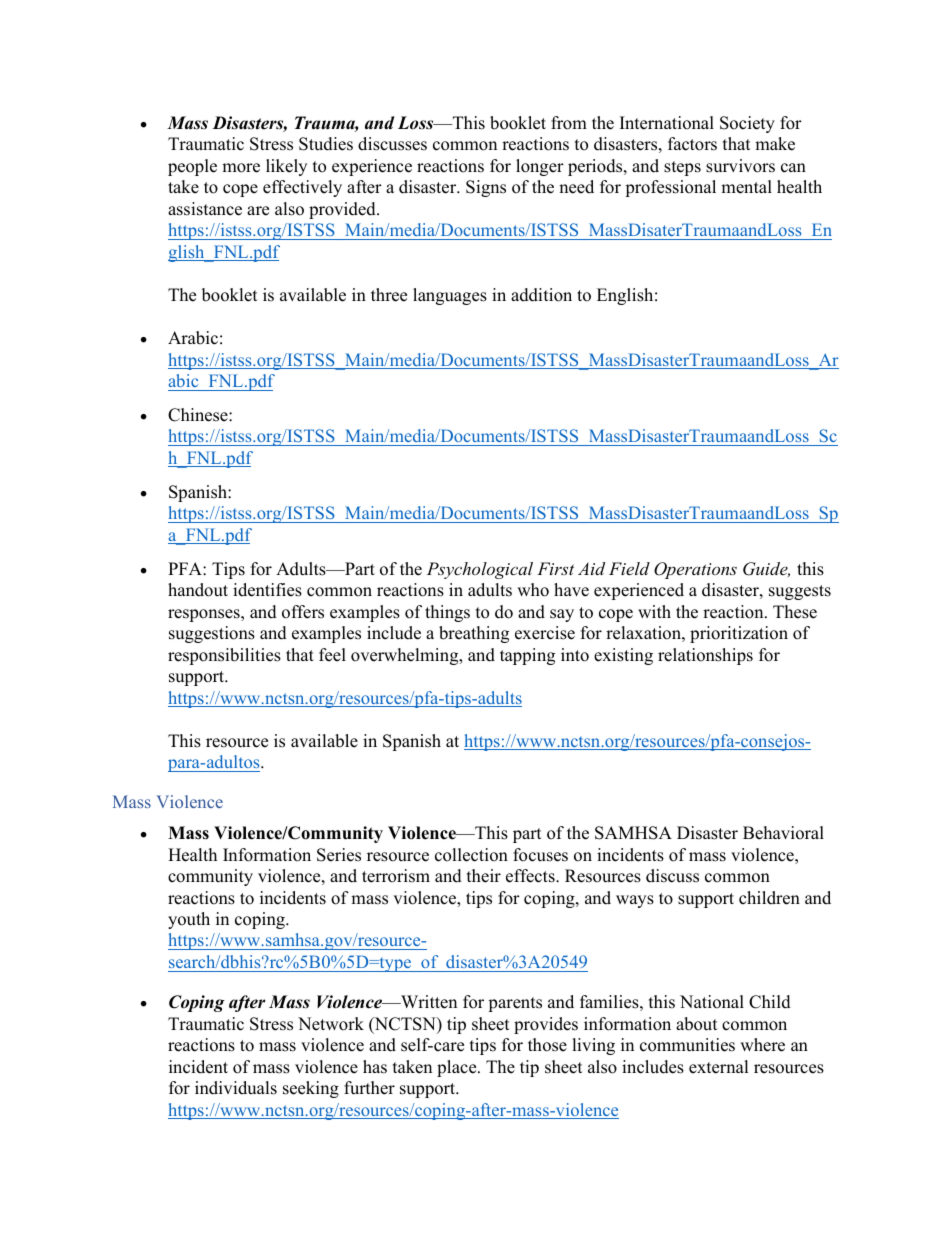 This document has height=1233, width=952. Describe the element at coordinates (740, 166) in the document. I see `survivors` at that location.
